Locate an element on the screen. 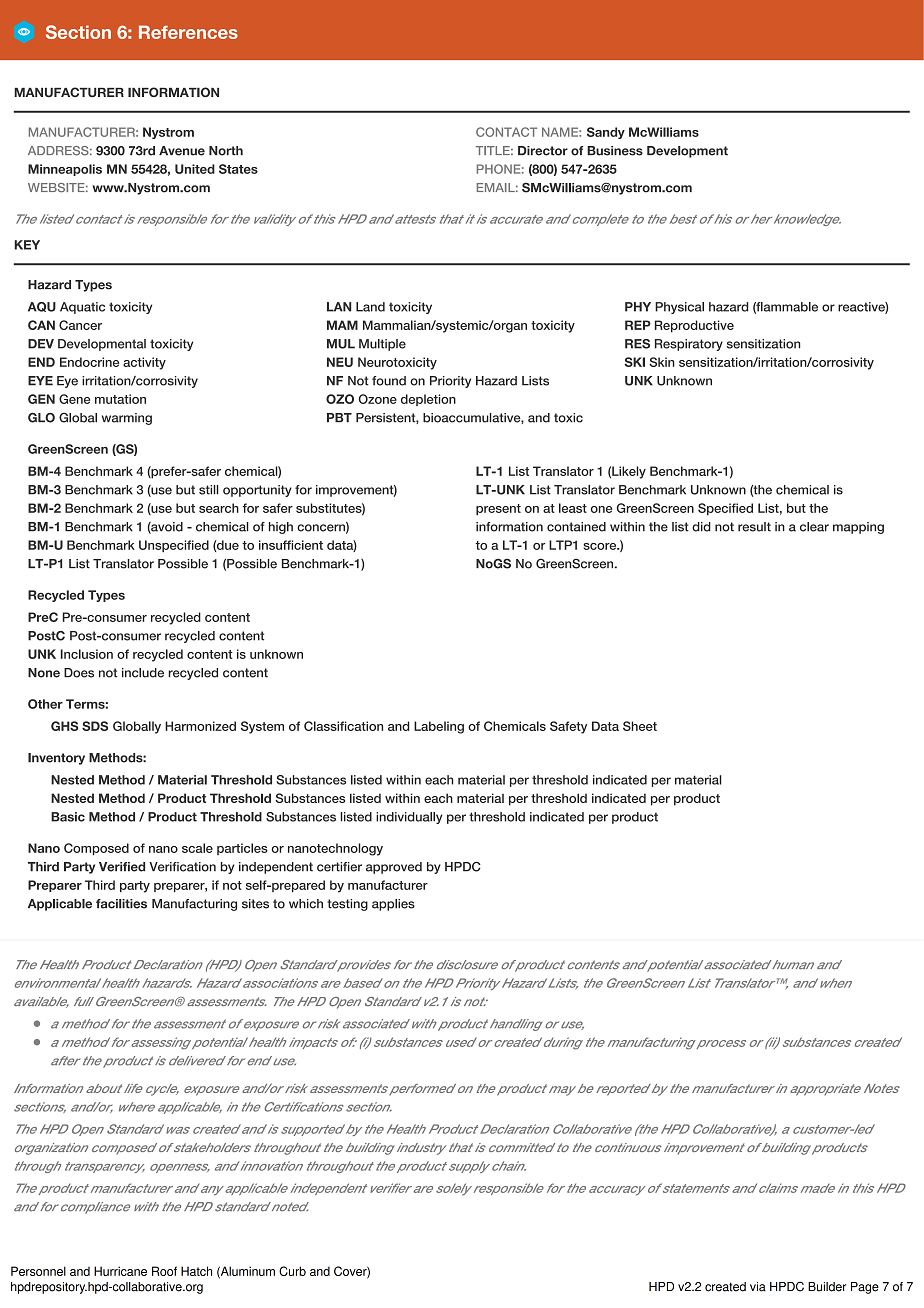 Image resolution: width=924 pixels, height=1308 pixels. References is located at coordinates (188, 32).
